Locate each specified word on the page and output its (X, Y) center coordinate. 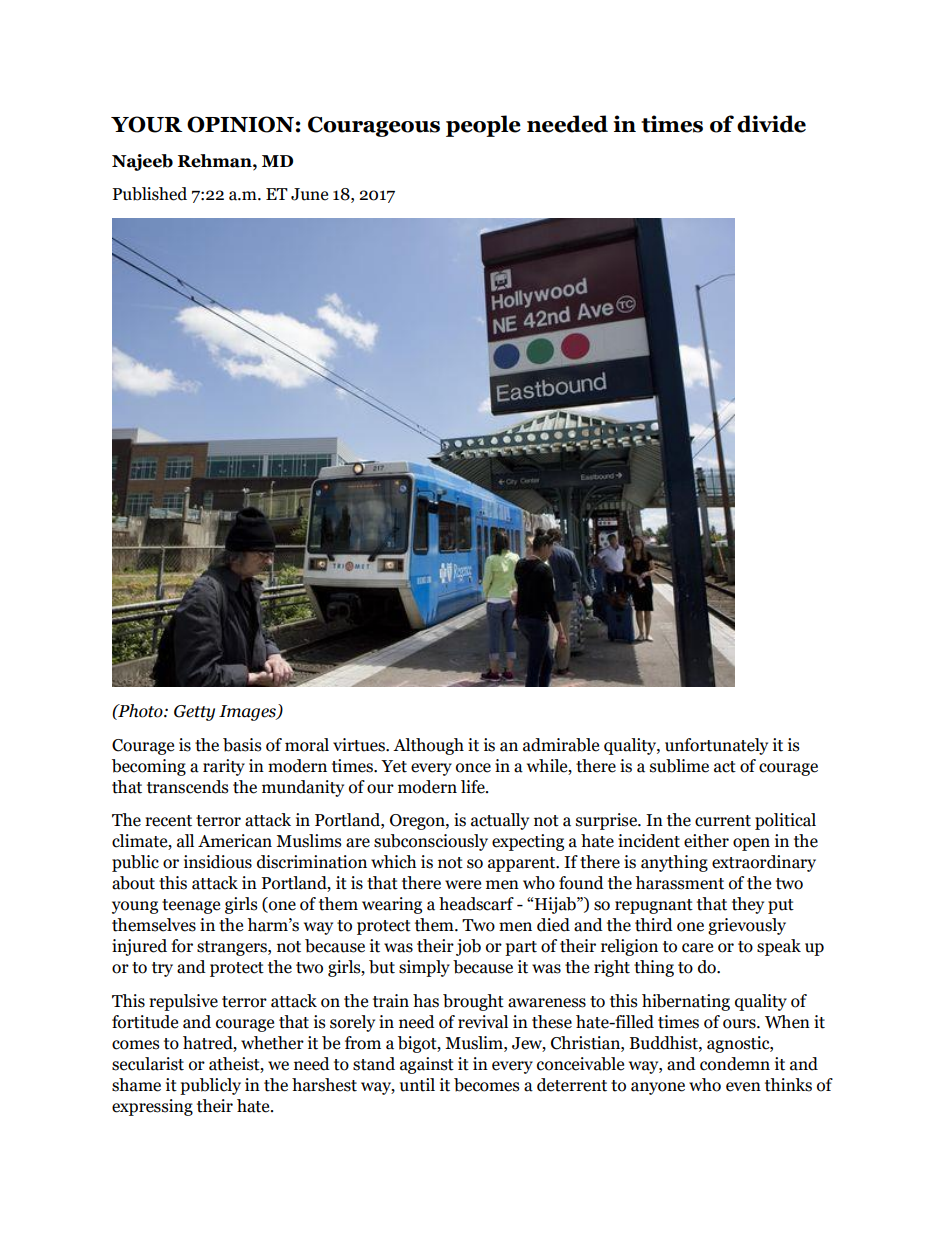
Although (428, 746)
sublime (679, 766)
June (309, 194)
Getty (194, 713)
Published (149, 194)
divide (771, 124)
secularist (148, 1064)
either (706, 841)
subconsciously (431, 842)
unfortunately (716, 746)
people (483, 126)
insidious (218, 862)
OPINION (240, 124)
